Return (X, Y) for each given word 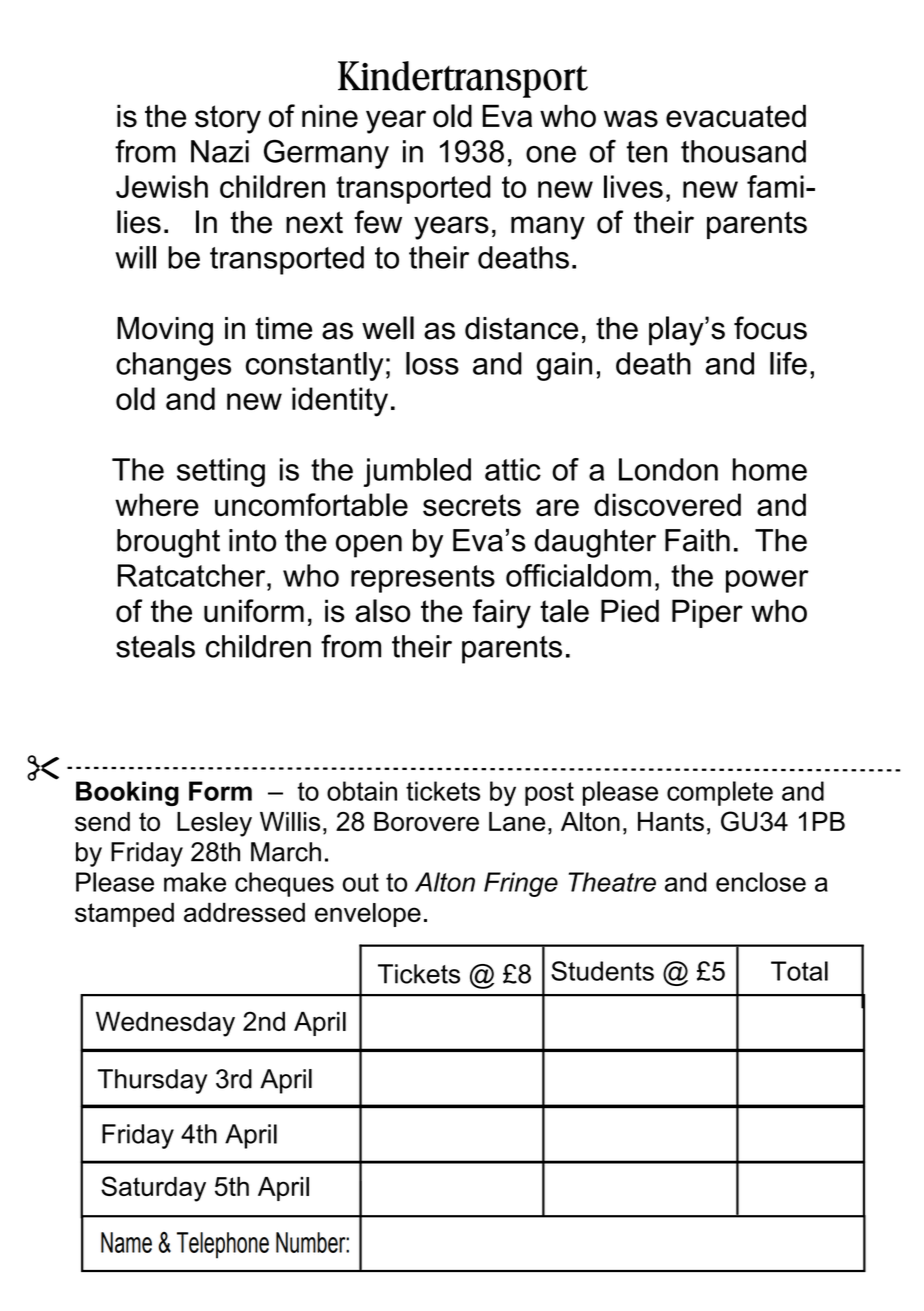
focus (770, 328)
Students (602, 971)
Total (799, 971)
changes (173, 366)
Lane (517, 822)
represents (423, 579)
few (378, 222)
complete (720, 793)
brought (168, 543)
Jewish (162, 186)
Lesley (214, 824)
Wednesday (165, 1024)
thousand (743, 151)
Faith (697, 540)
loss (432, 363)
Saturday (153, 1189)
